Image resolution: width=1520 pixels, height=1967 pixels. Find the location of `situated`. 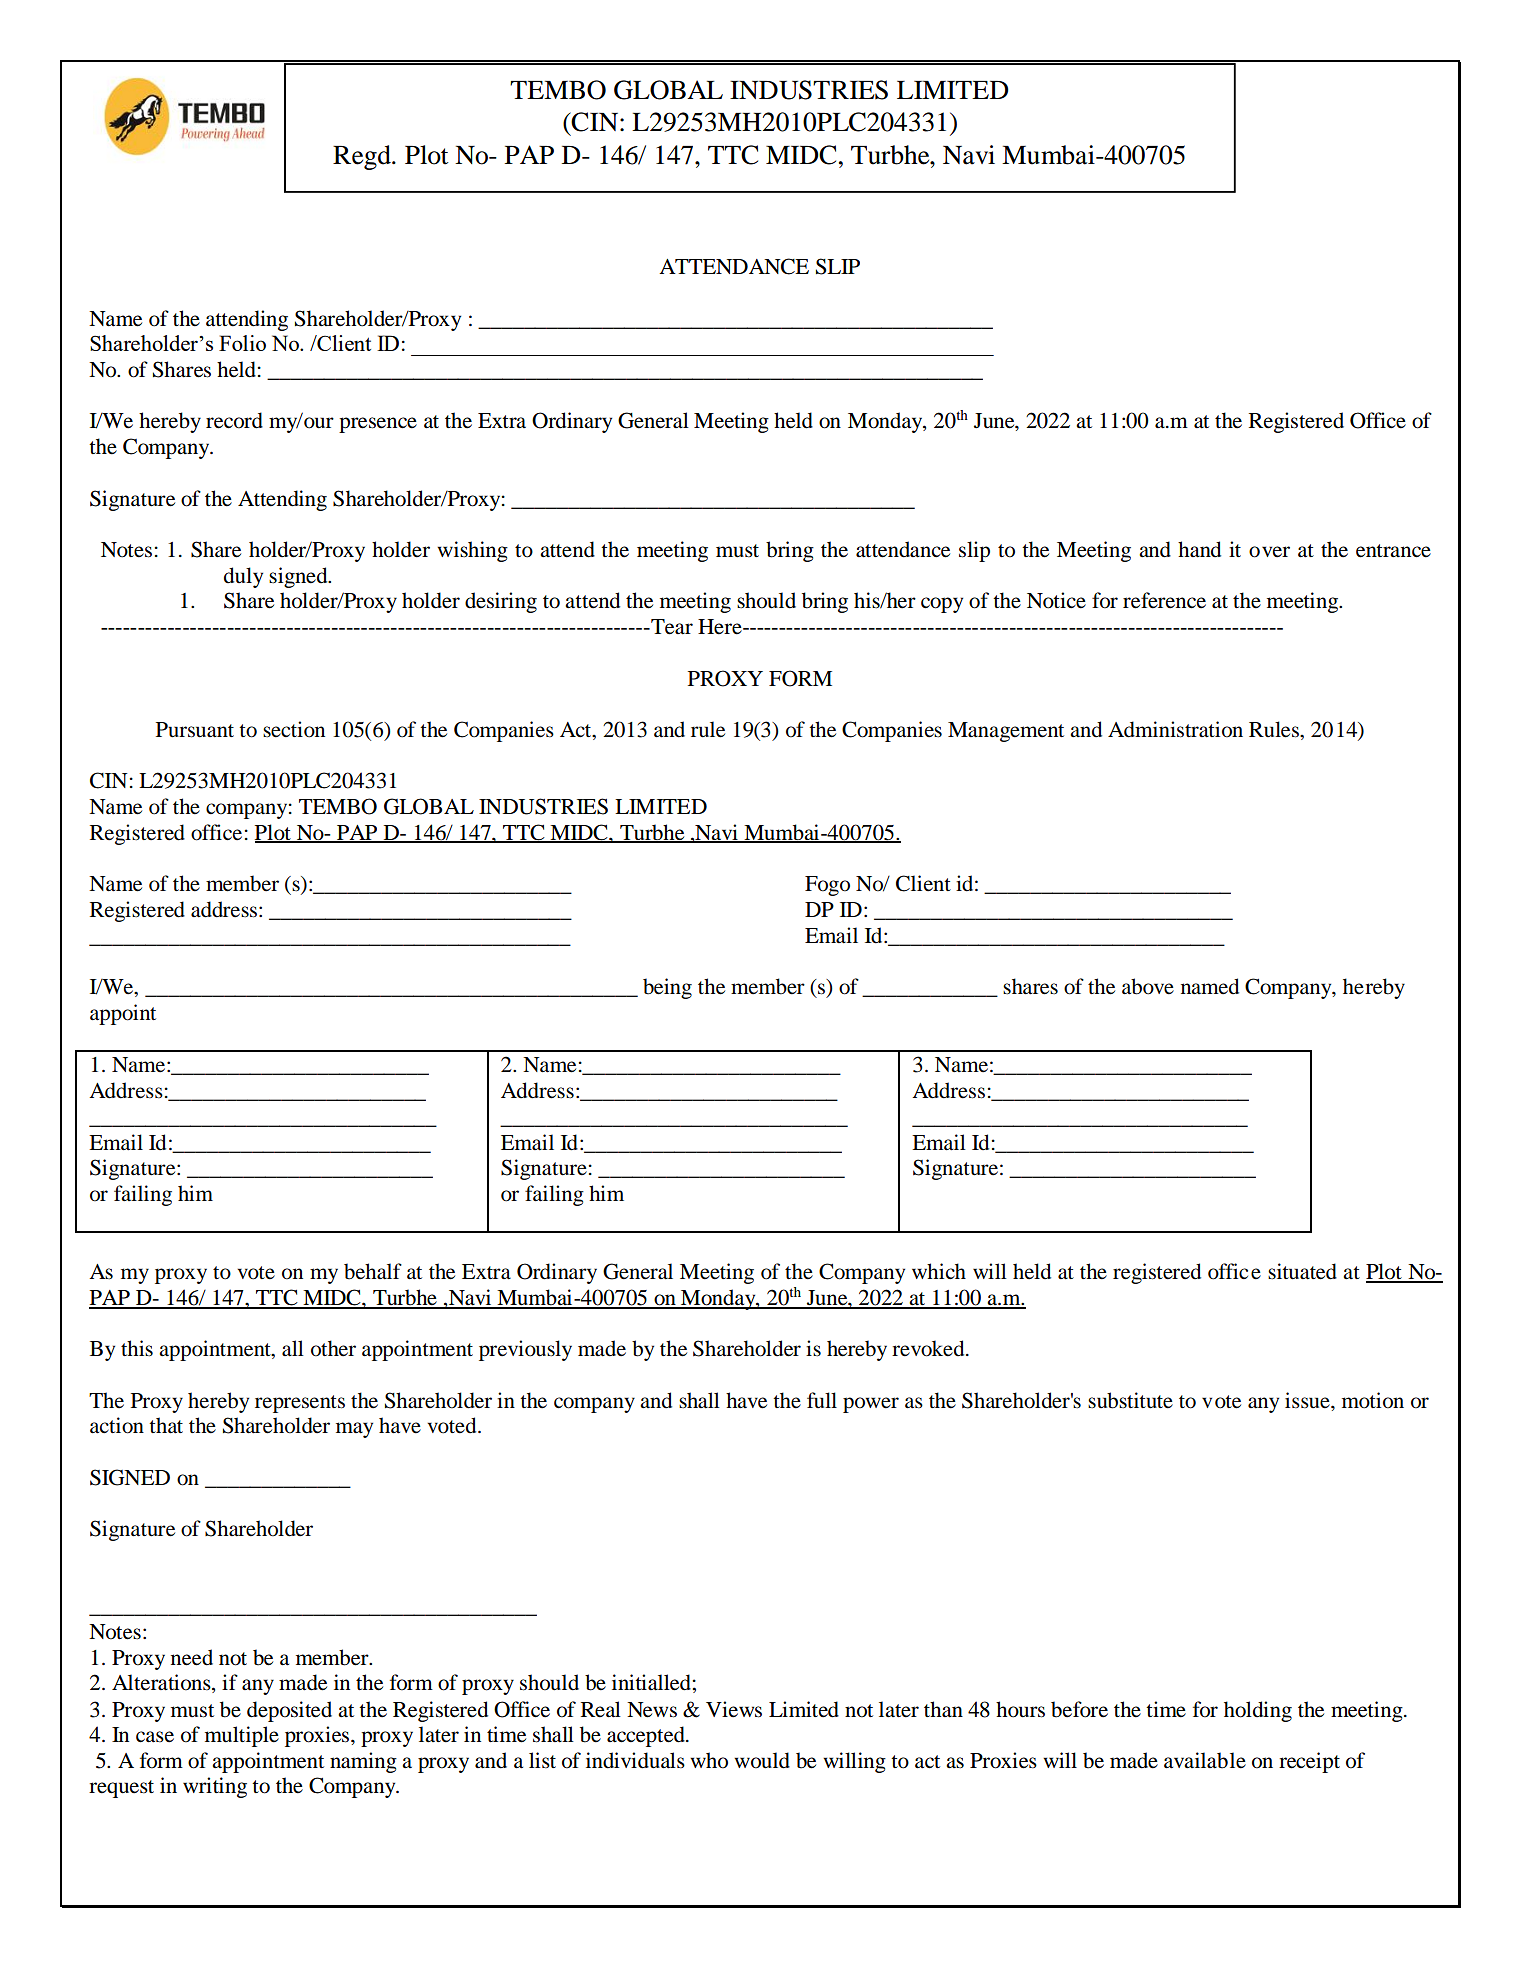

situated is located at coordinates (1302, 1271).
